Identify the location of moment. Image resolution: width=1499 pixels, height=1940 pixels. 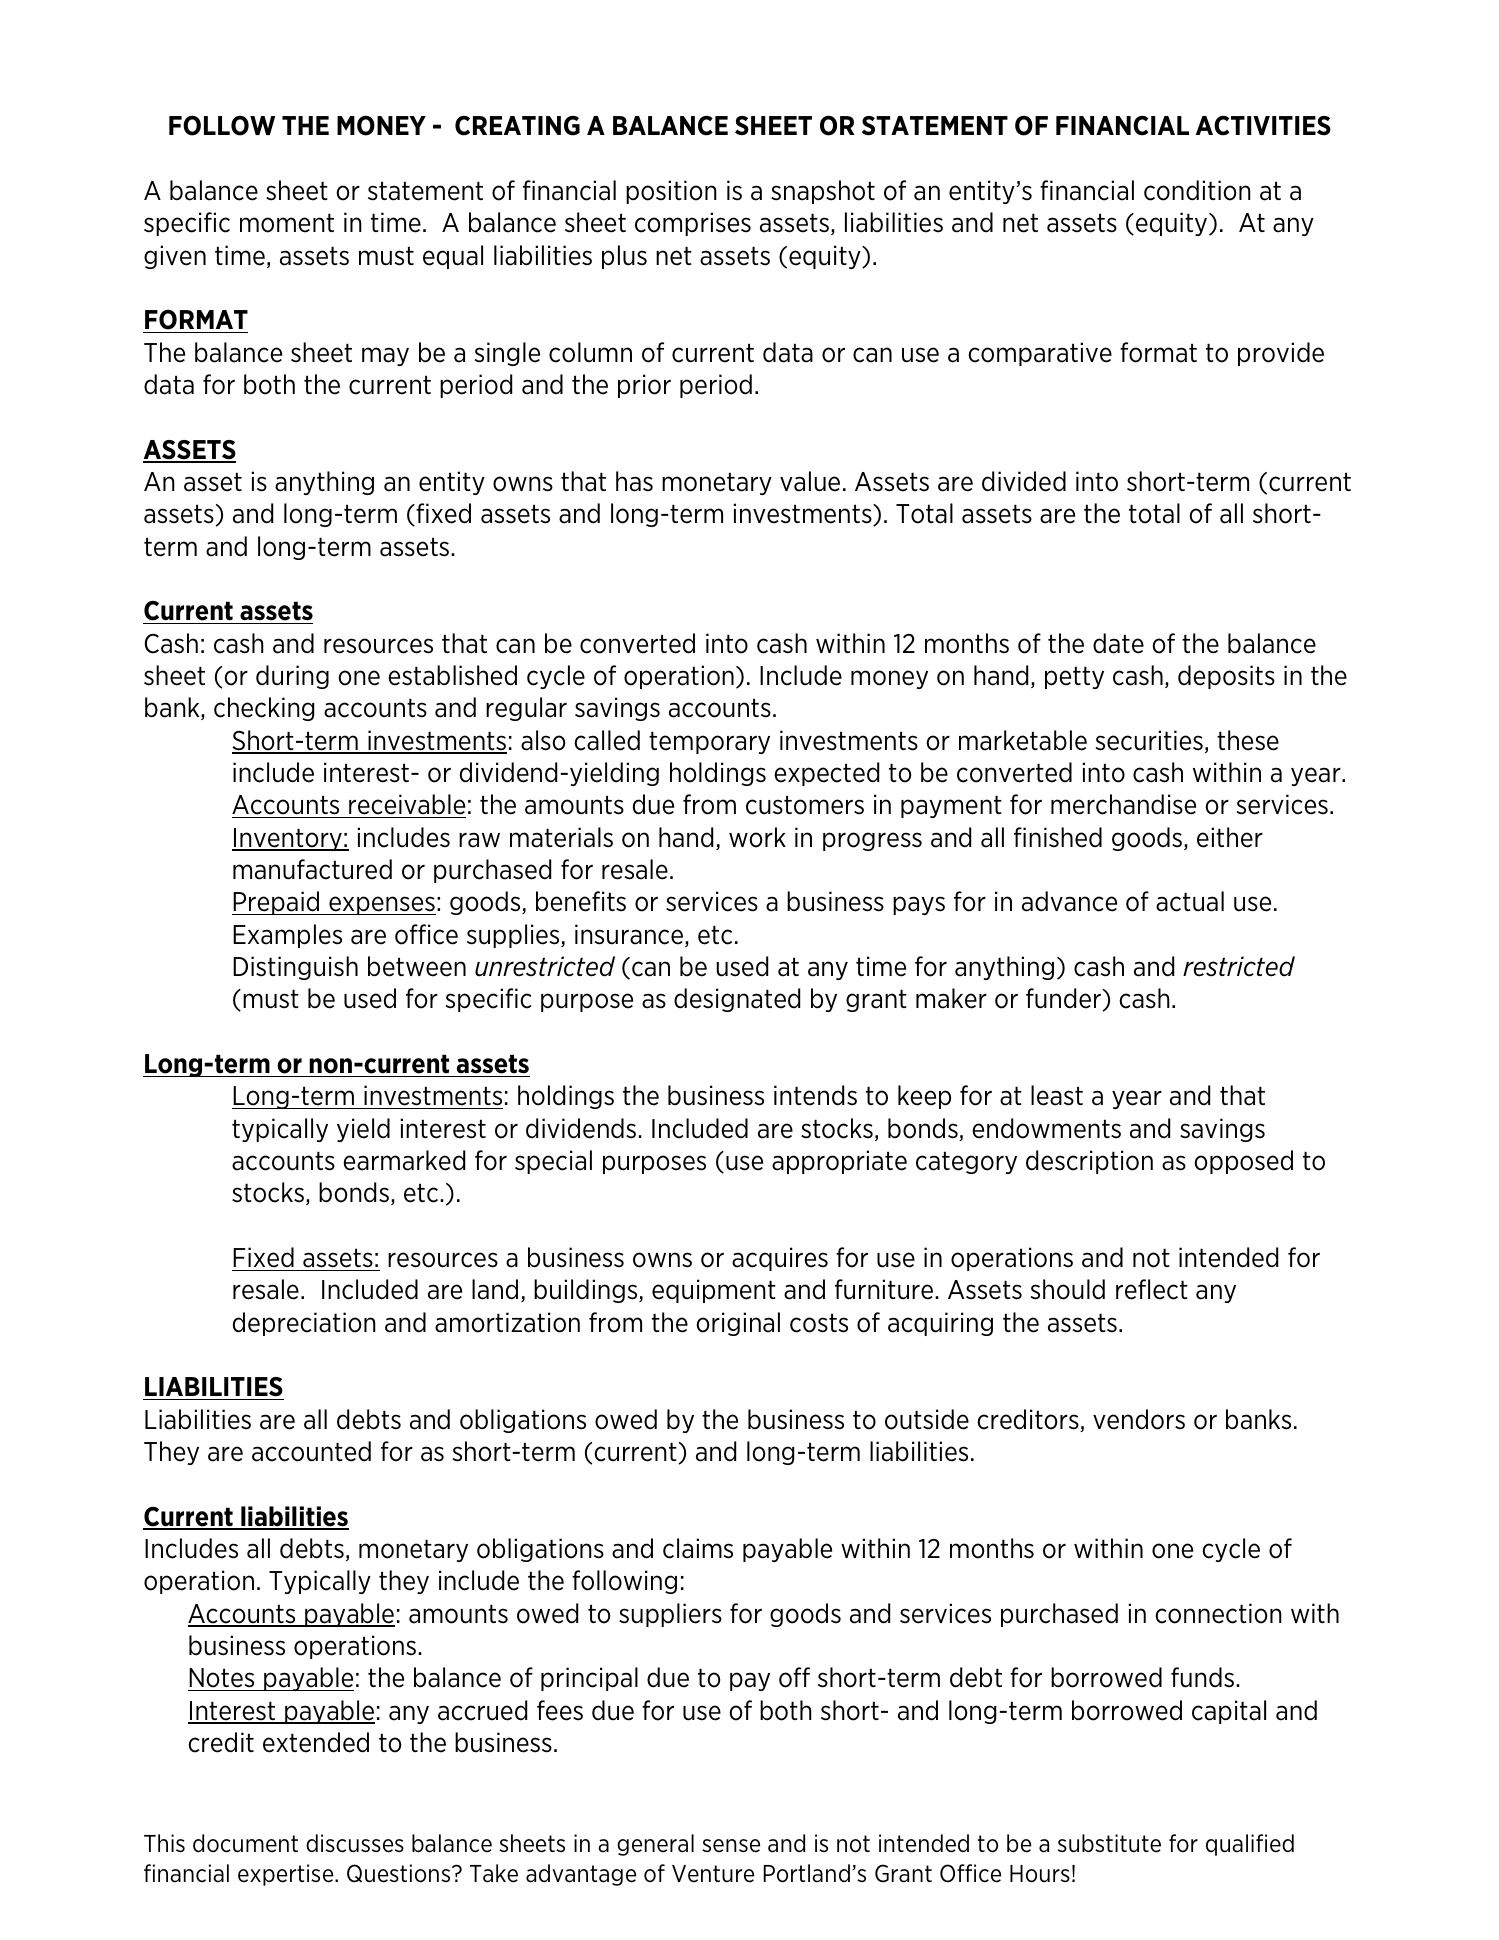
(287, 223).
